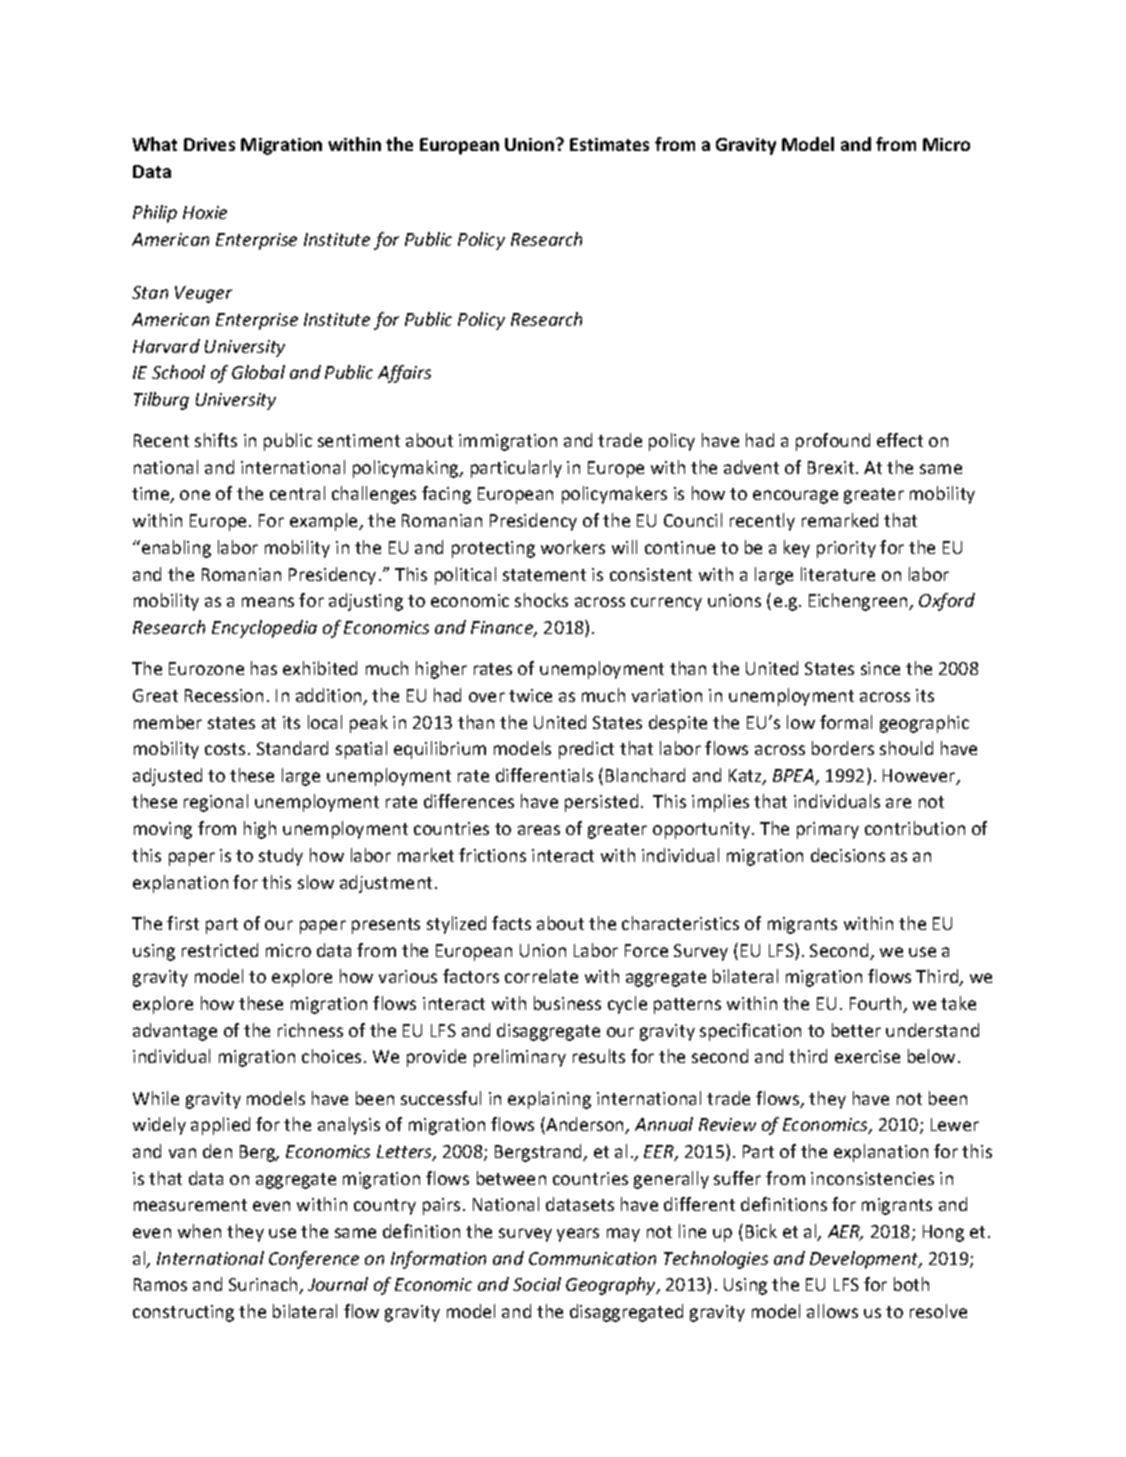  I want to click on exercise, so click(867, 1056).
